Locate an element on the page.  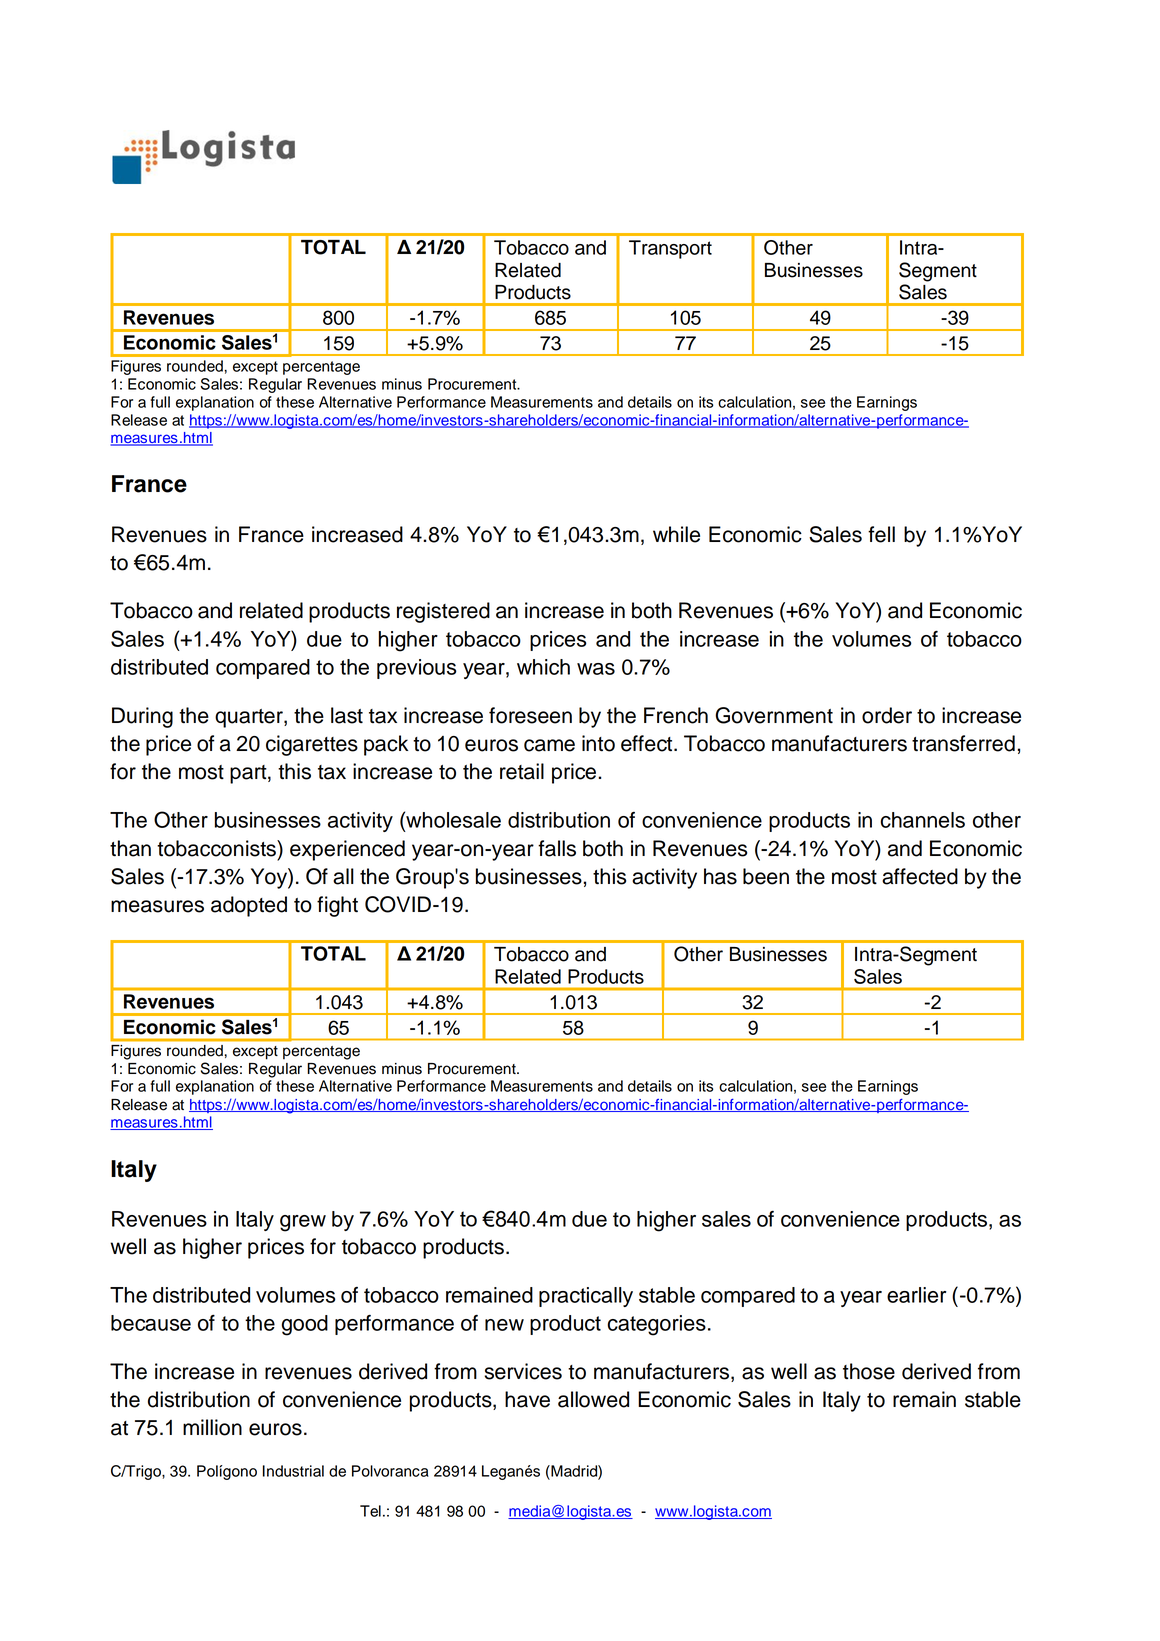
adopted is located at coordinates (249, 906).
